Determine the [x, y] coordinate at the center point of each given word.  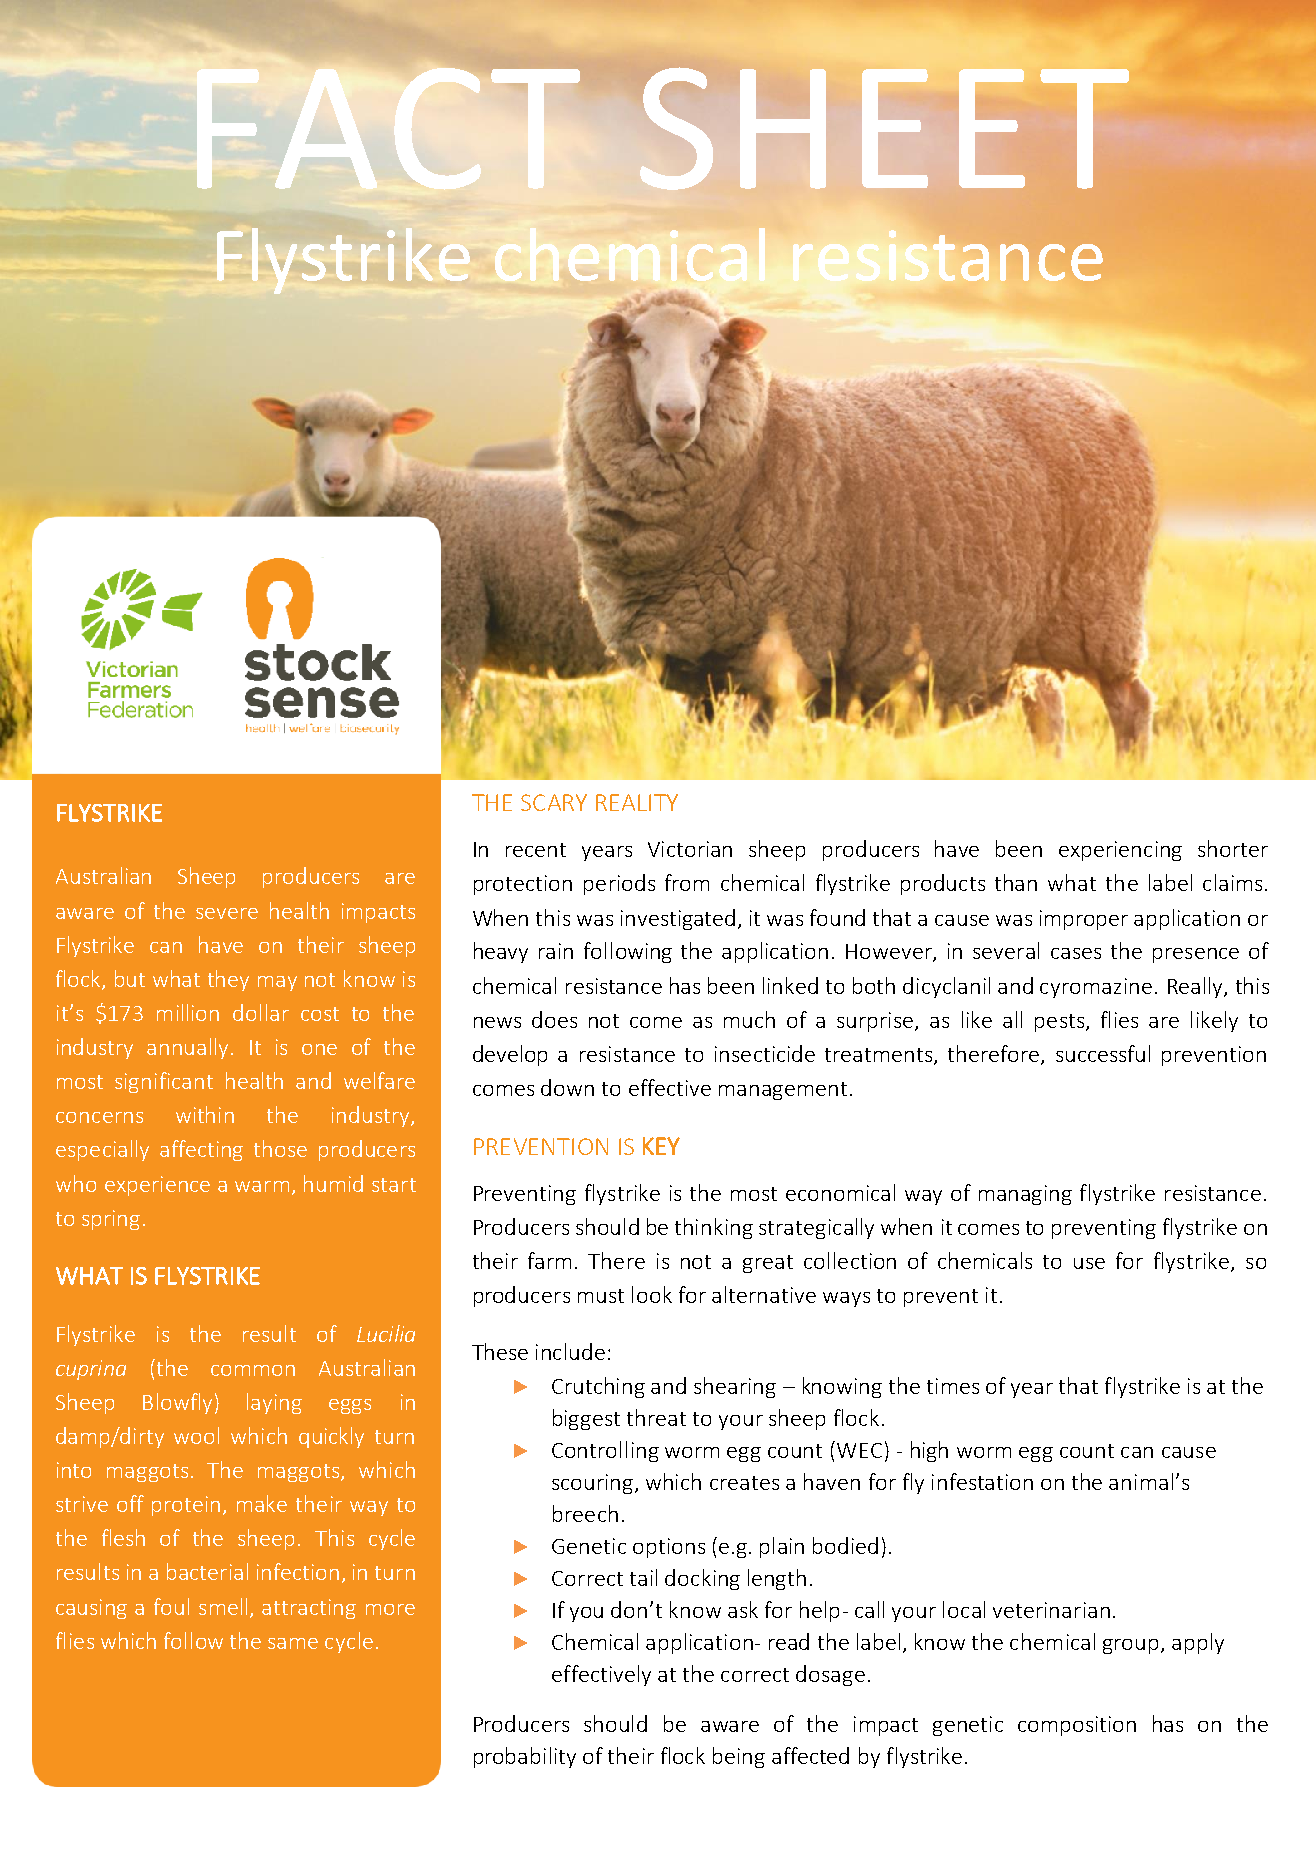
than [1016, 882]
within [205, 1114]
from [687, 882]
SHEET [884, 128]
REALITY [637, 802]
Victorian [690, 849]
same [293, 1643]
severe [227, 913]
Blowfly [177, 1403]
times [953, 1386]
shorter [1233, 848]
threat [656, 1417]
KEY [661, 1146]
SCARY [554, 802]
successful [1103, 1053]
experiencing [1120, 851]
